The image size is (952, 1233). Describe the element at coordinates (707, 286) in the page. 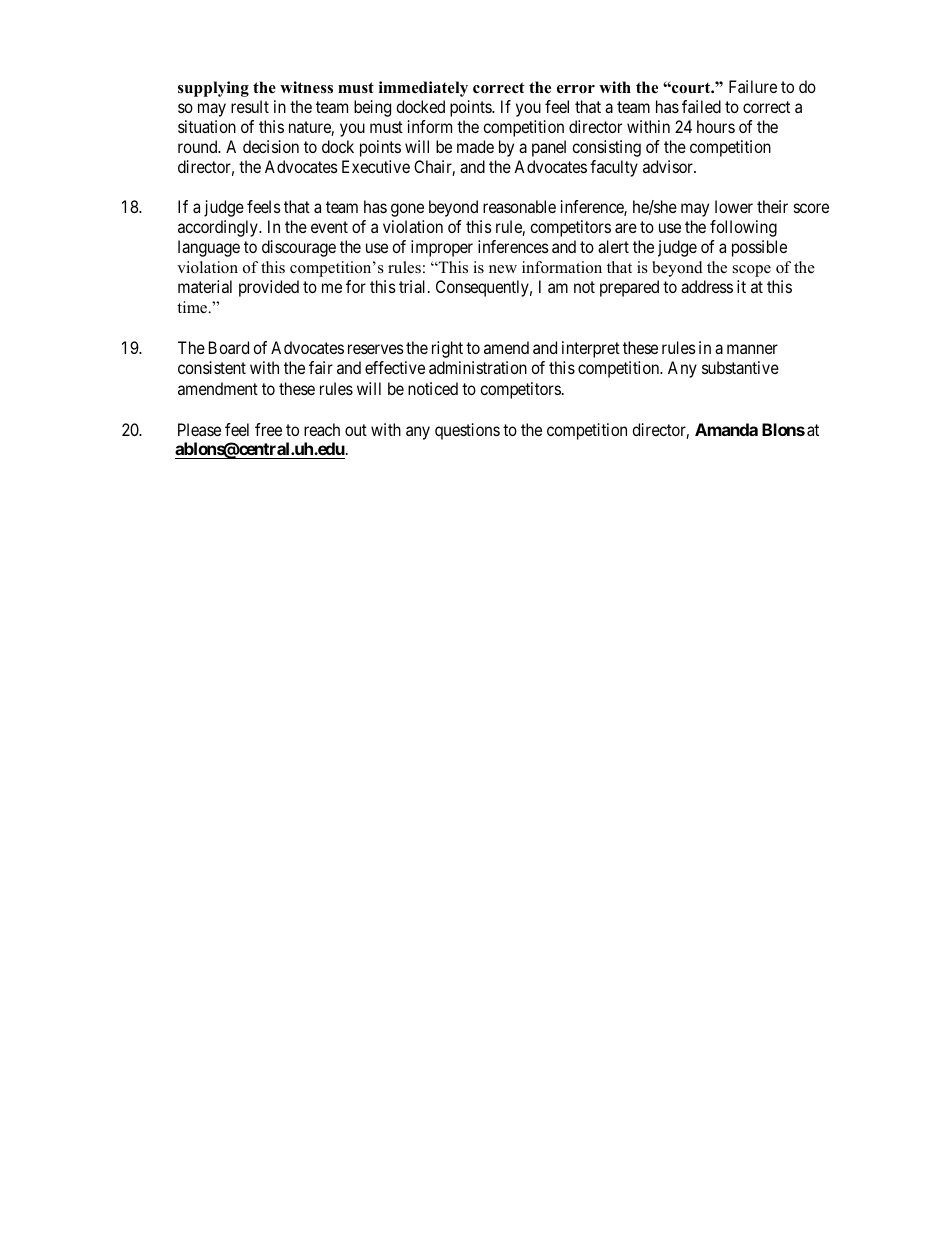

I see `address` at that location.
